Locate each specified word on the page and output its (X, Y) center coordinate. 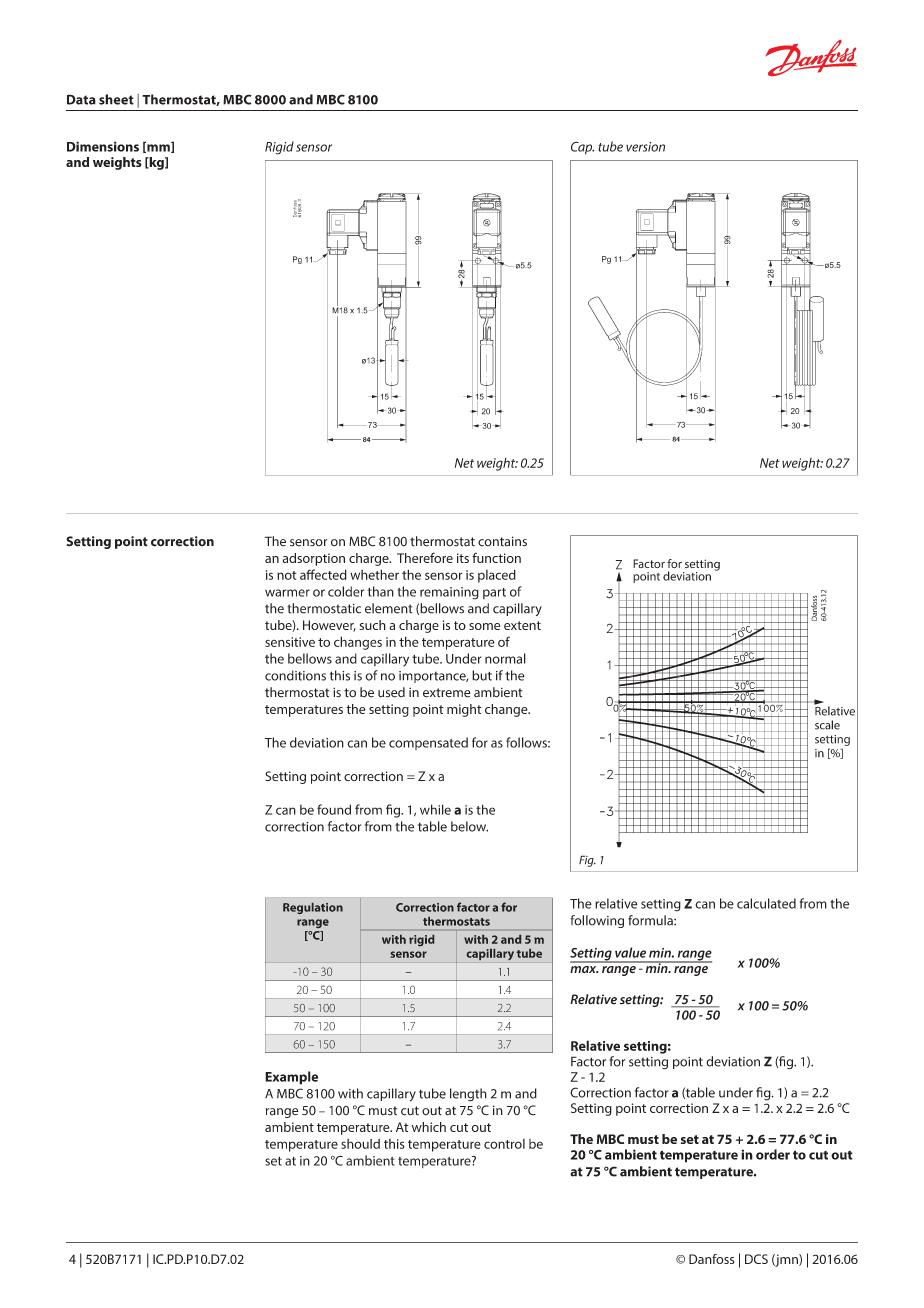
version (645, 147)
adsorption (314, 559)
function (496, 558)
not (286, 575)
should (360, 1144)
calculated (766, 903)
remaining (449, 593)
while (435, 809)
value (630, 952)
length (468, 1095)
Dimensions (103, 146)
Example (291, 1078)
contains (502, 541)
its (463, 558)
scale (827, 725)
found (334, 809)
